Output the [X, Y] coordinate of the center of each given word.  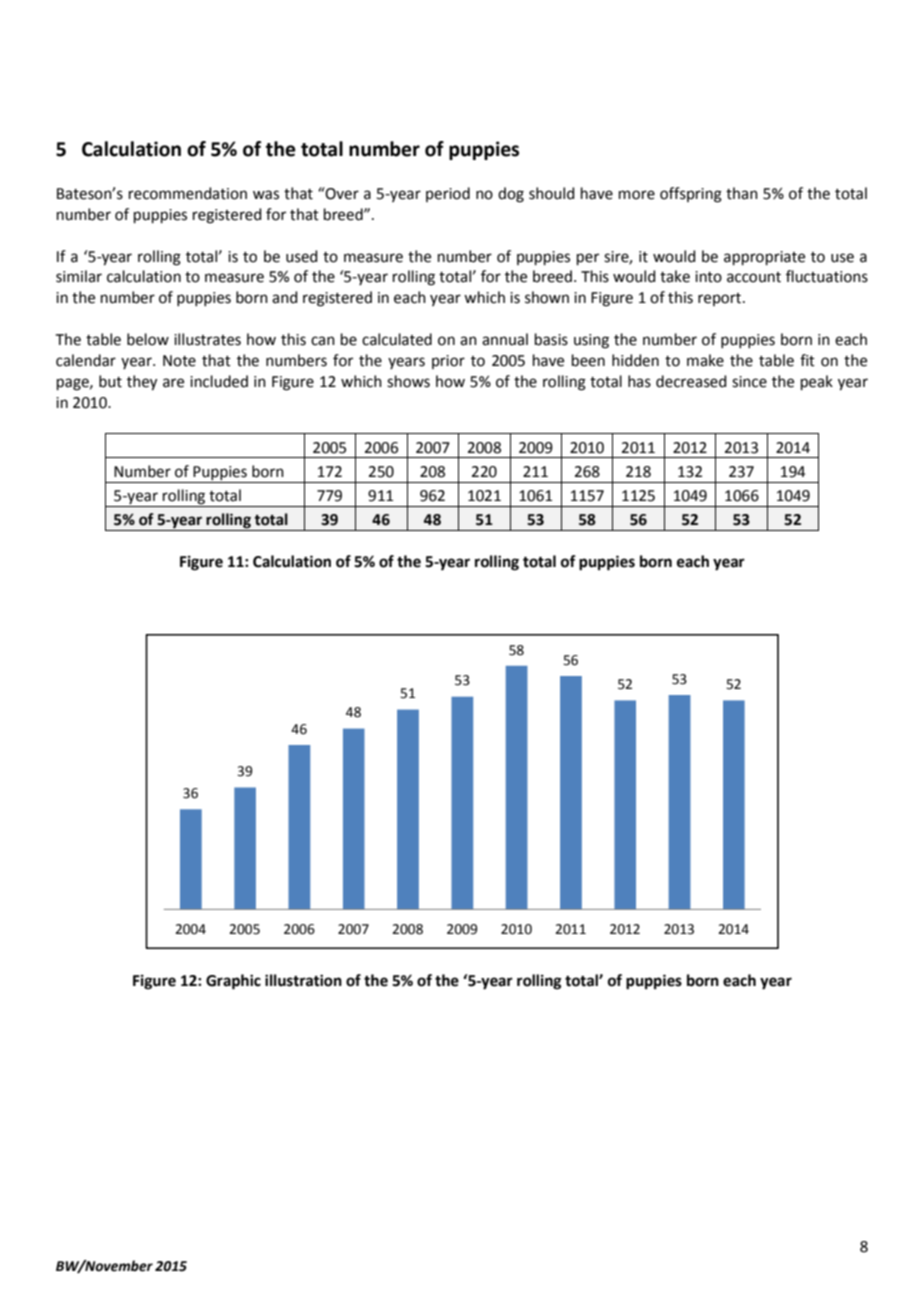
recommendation [188, 193]
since [749, 382]
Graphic [233, 982]
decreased [691, 381]
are [173, 383]
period [448, 194]
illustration [303, 980]
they [142, 383]
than [742, 193]
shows [408, 381]
